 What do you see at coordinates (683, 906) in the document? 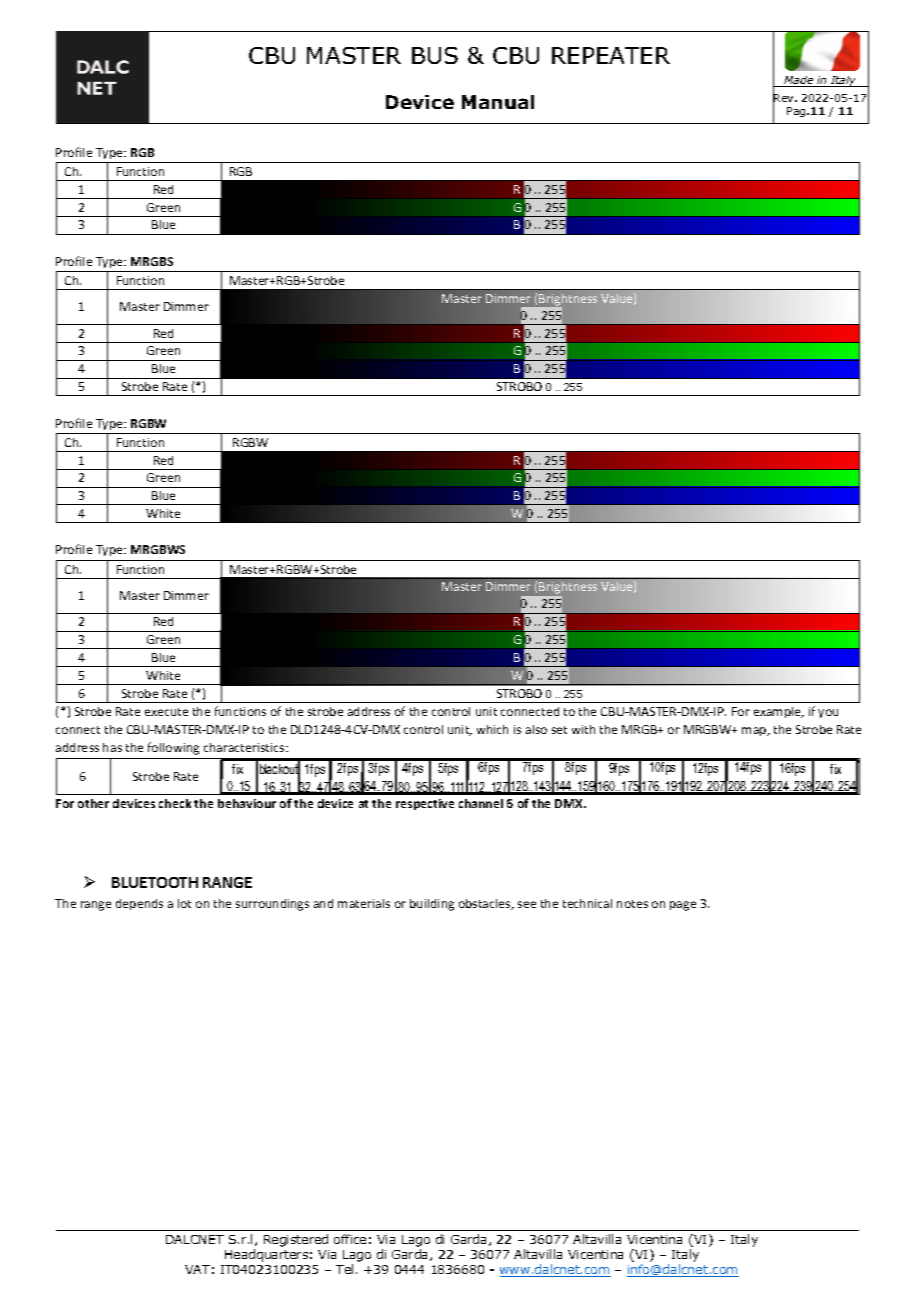
I see `page` at bounding box center [683, 906].
